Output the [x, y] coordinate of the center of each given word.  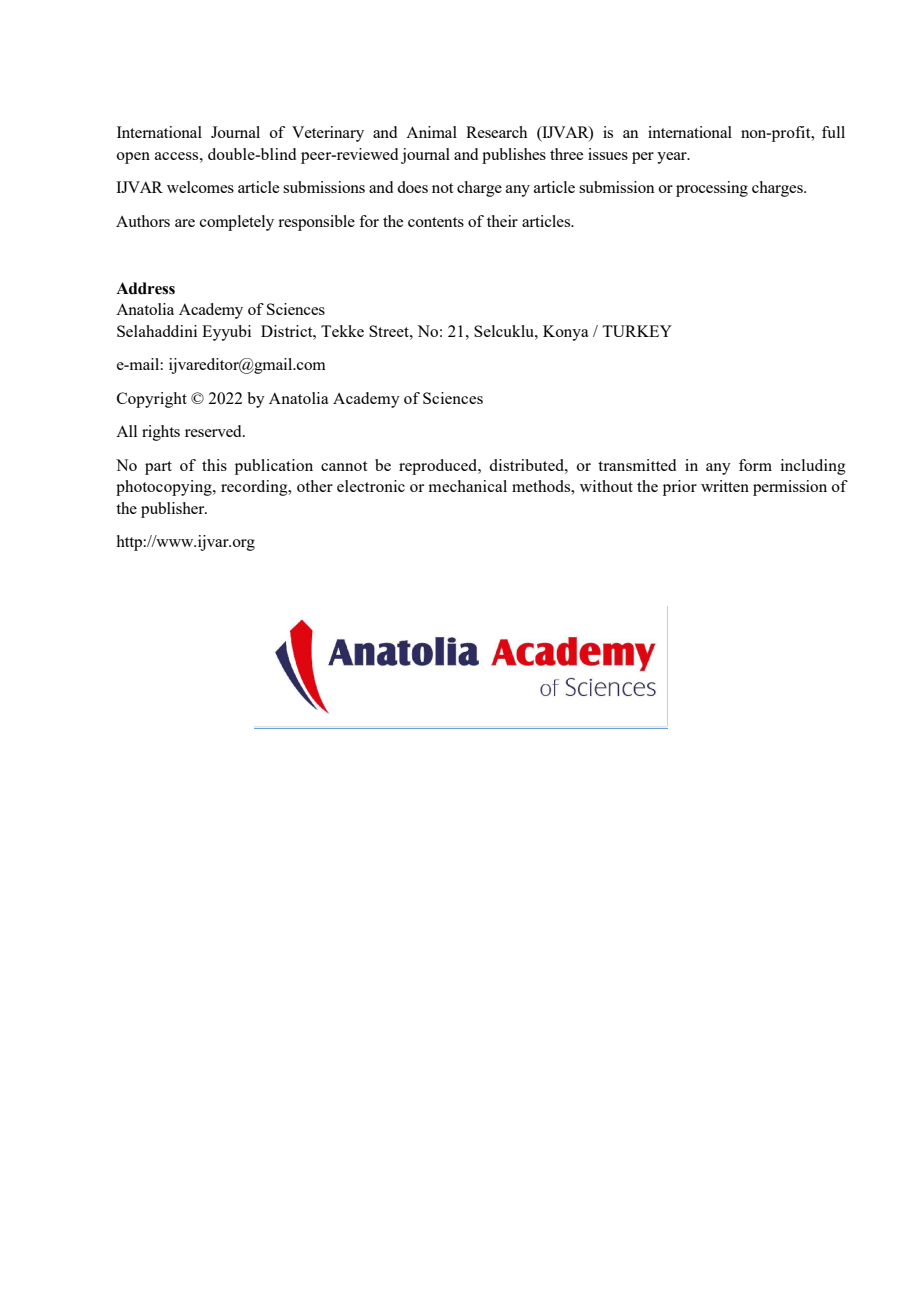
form [755, 465]
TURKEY [637, 331]
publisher [174, 510]
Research [496, 132]
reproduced [439, 467]
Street [390, 331]
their [502, 221]
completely [237, 223]
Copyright [152, 400]
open [133, 158]
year [673, 158]
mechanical [467, 486]
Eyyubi [226, 333]
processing [712, 189]
